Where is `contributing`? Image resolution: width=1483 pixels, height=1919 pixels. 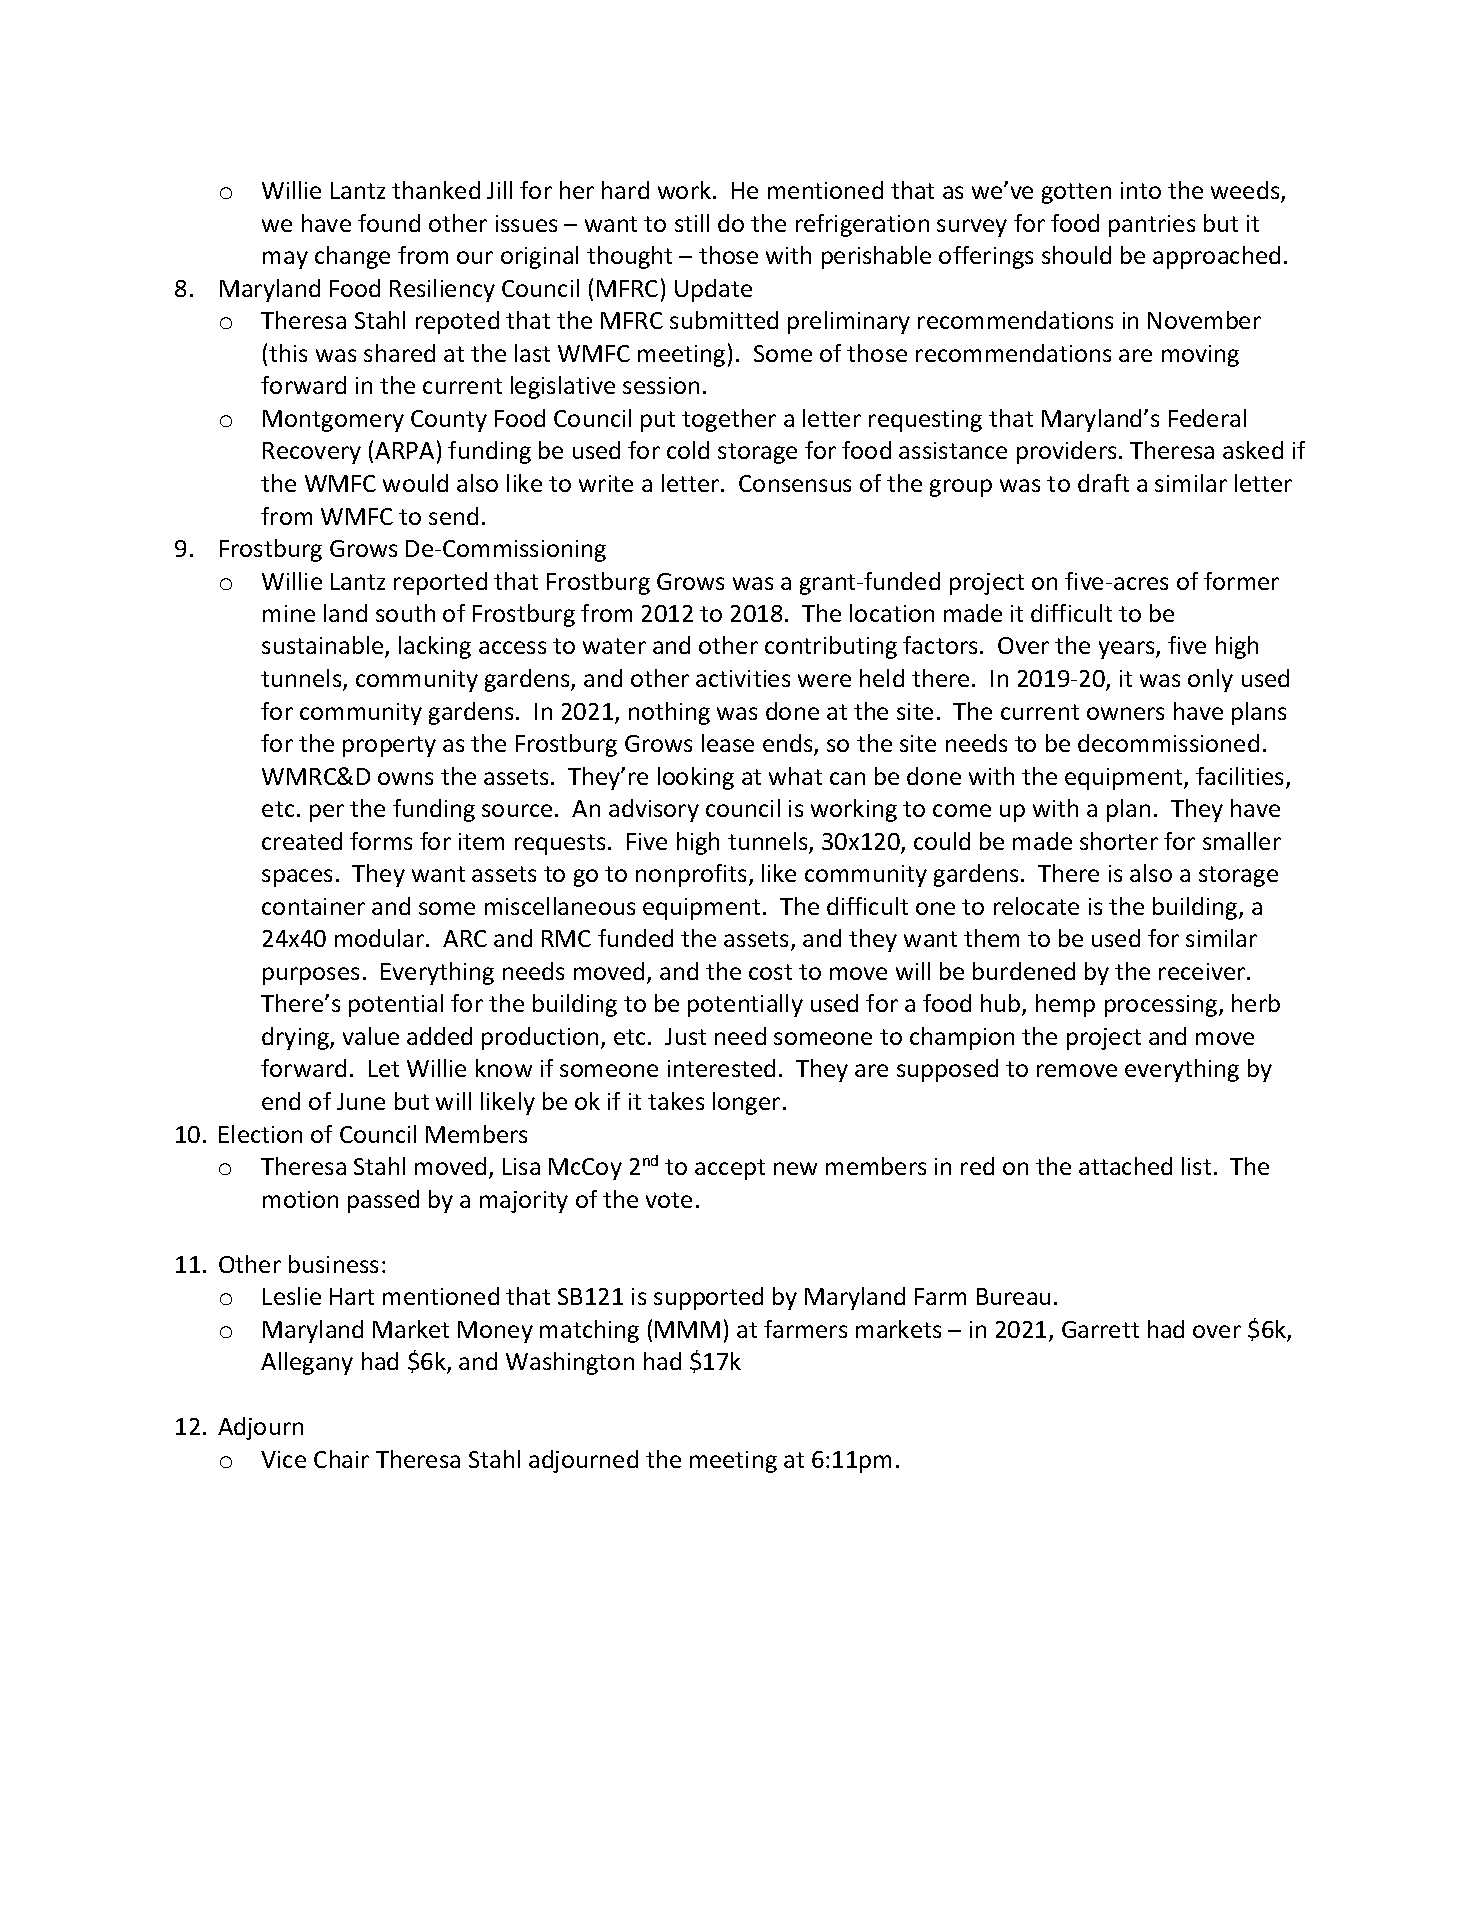
contributing is located at coordinates (831, 647).
